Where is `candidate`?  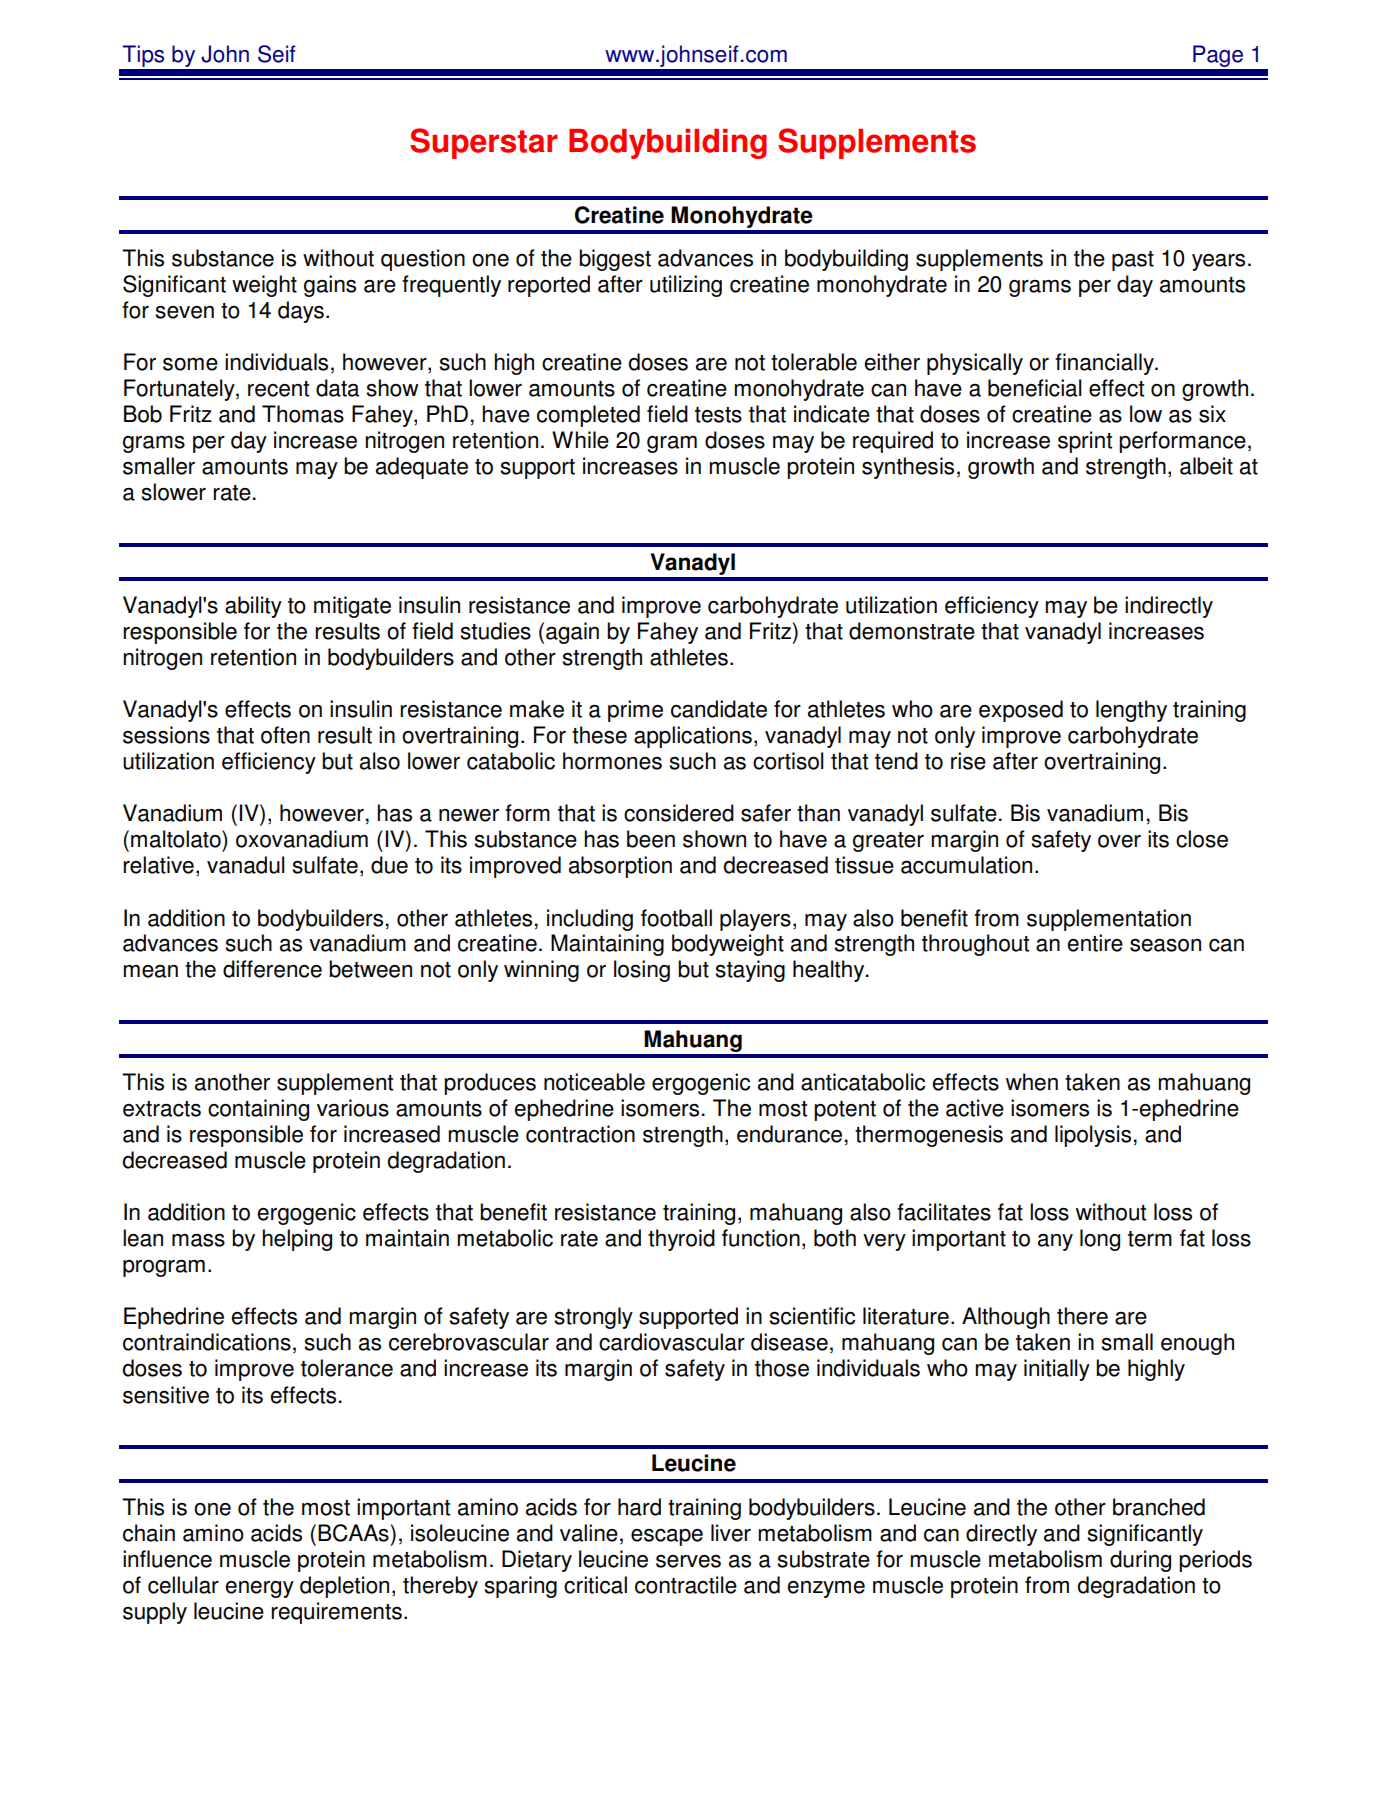
candidate is located at coordinates (719, 709).
